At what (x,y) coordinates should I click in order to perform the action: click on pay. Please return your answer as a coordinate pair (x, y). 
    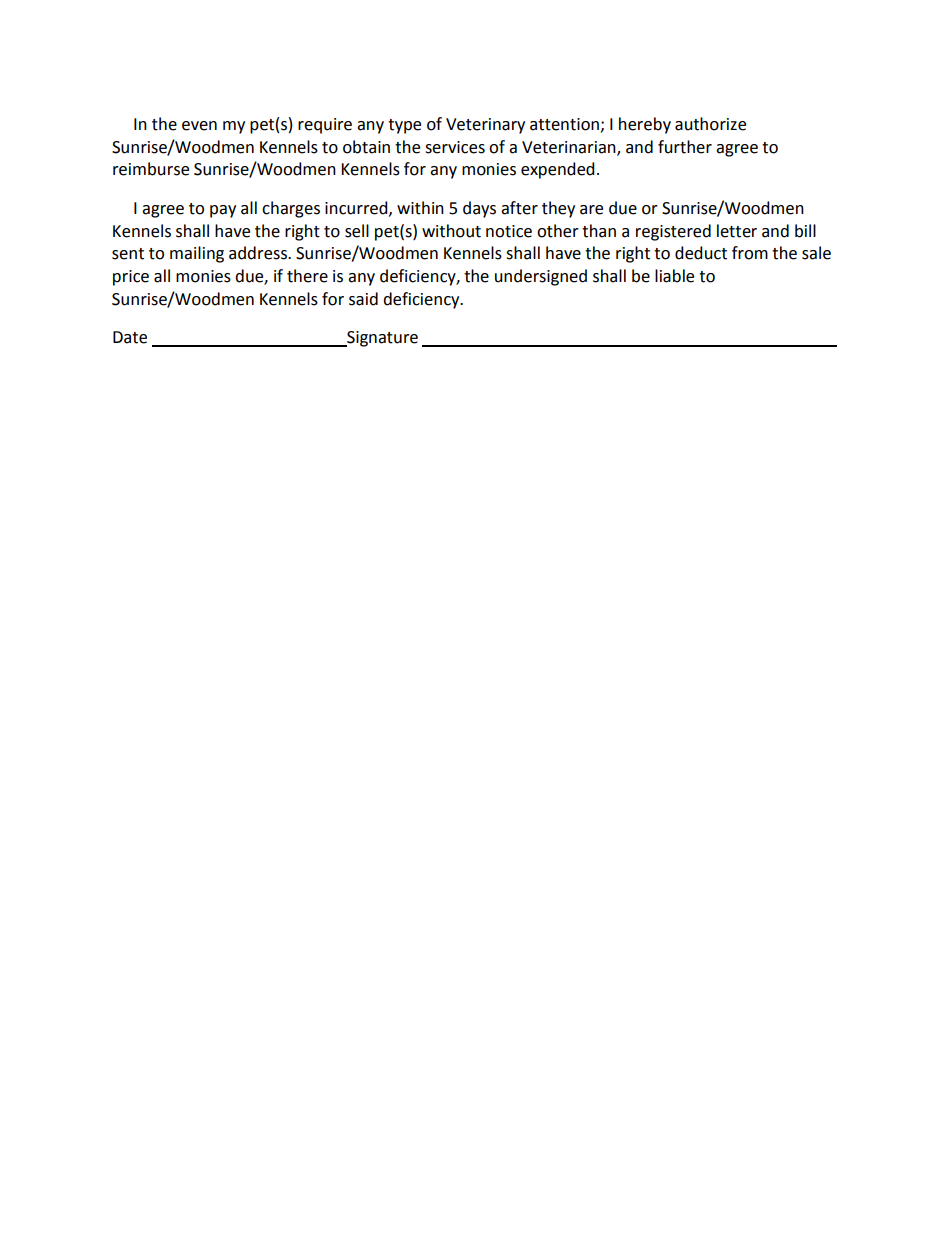
    Looking at the image, I should click on (223, 211).
